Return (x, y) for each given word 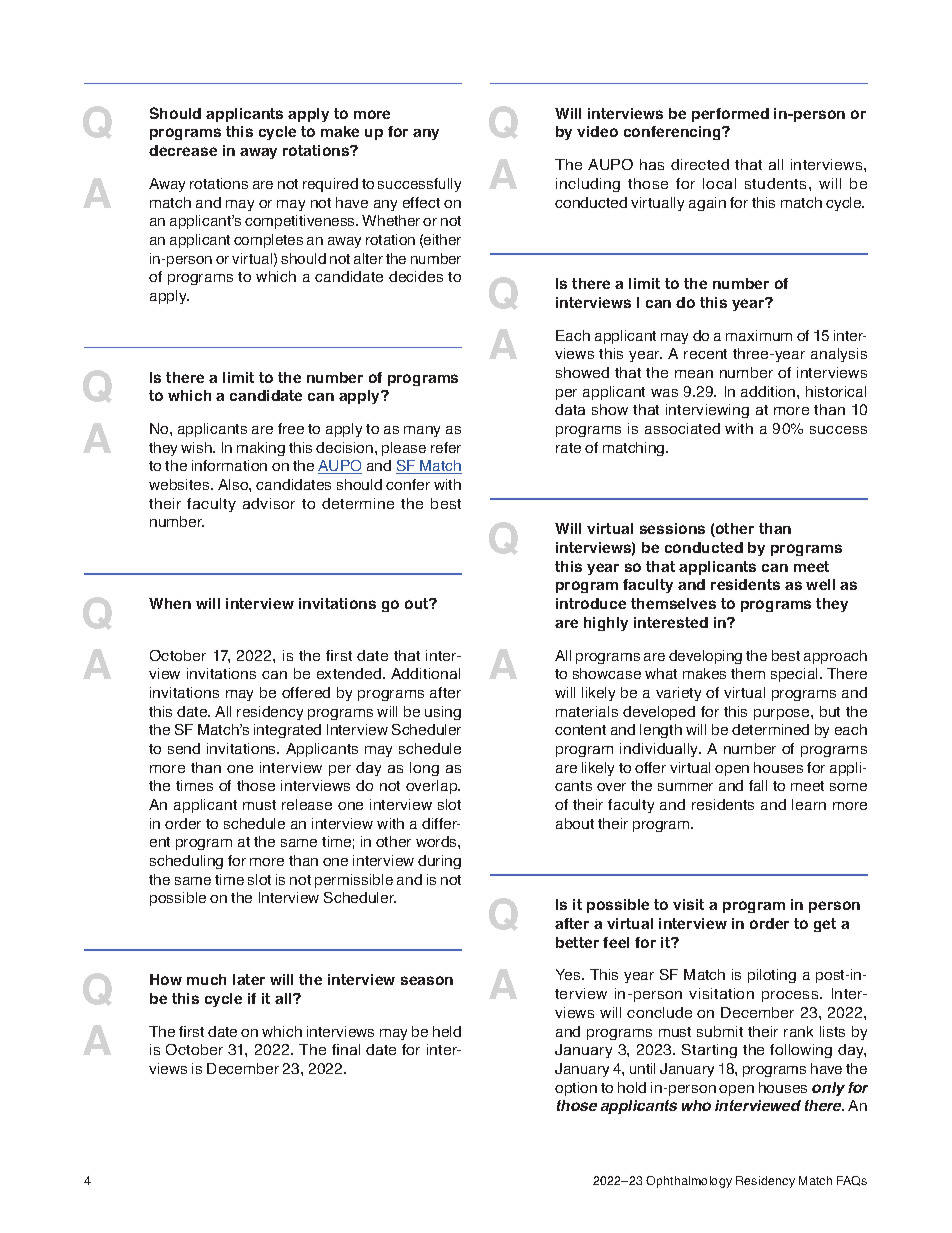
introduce (591, 603)
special (796, 675)
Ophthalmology (689, 1182)
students (777, 183)
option (576, 1089)
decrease (183, 150)
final (346, 1049)
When (170, 603)
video (597, 131)
